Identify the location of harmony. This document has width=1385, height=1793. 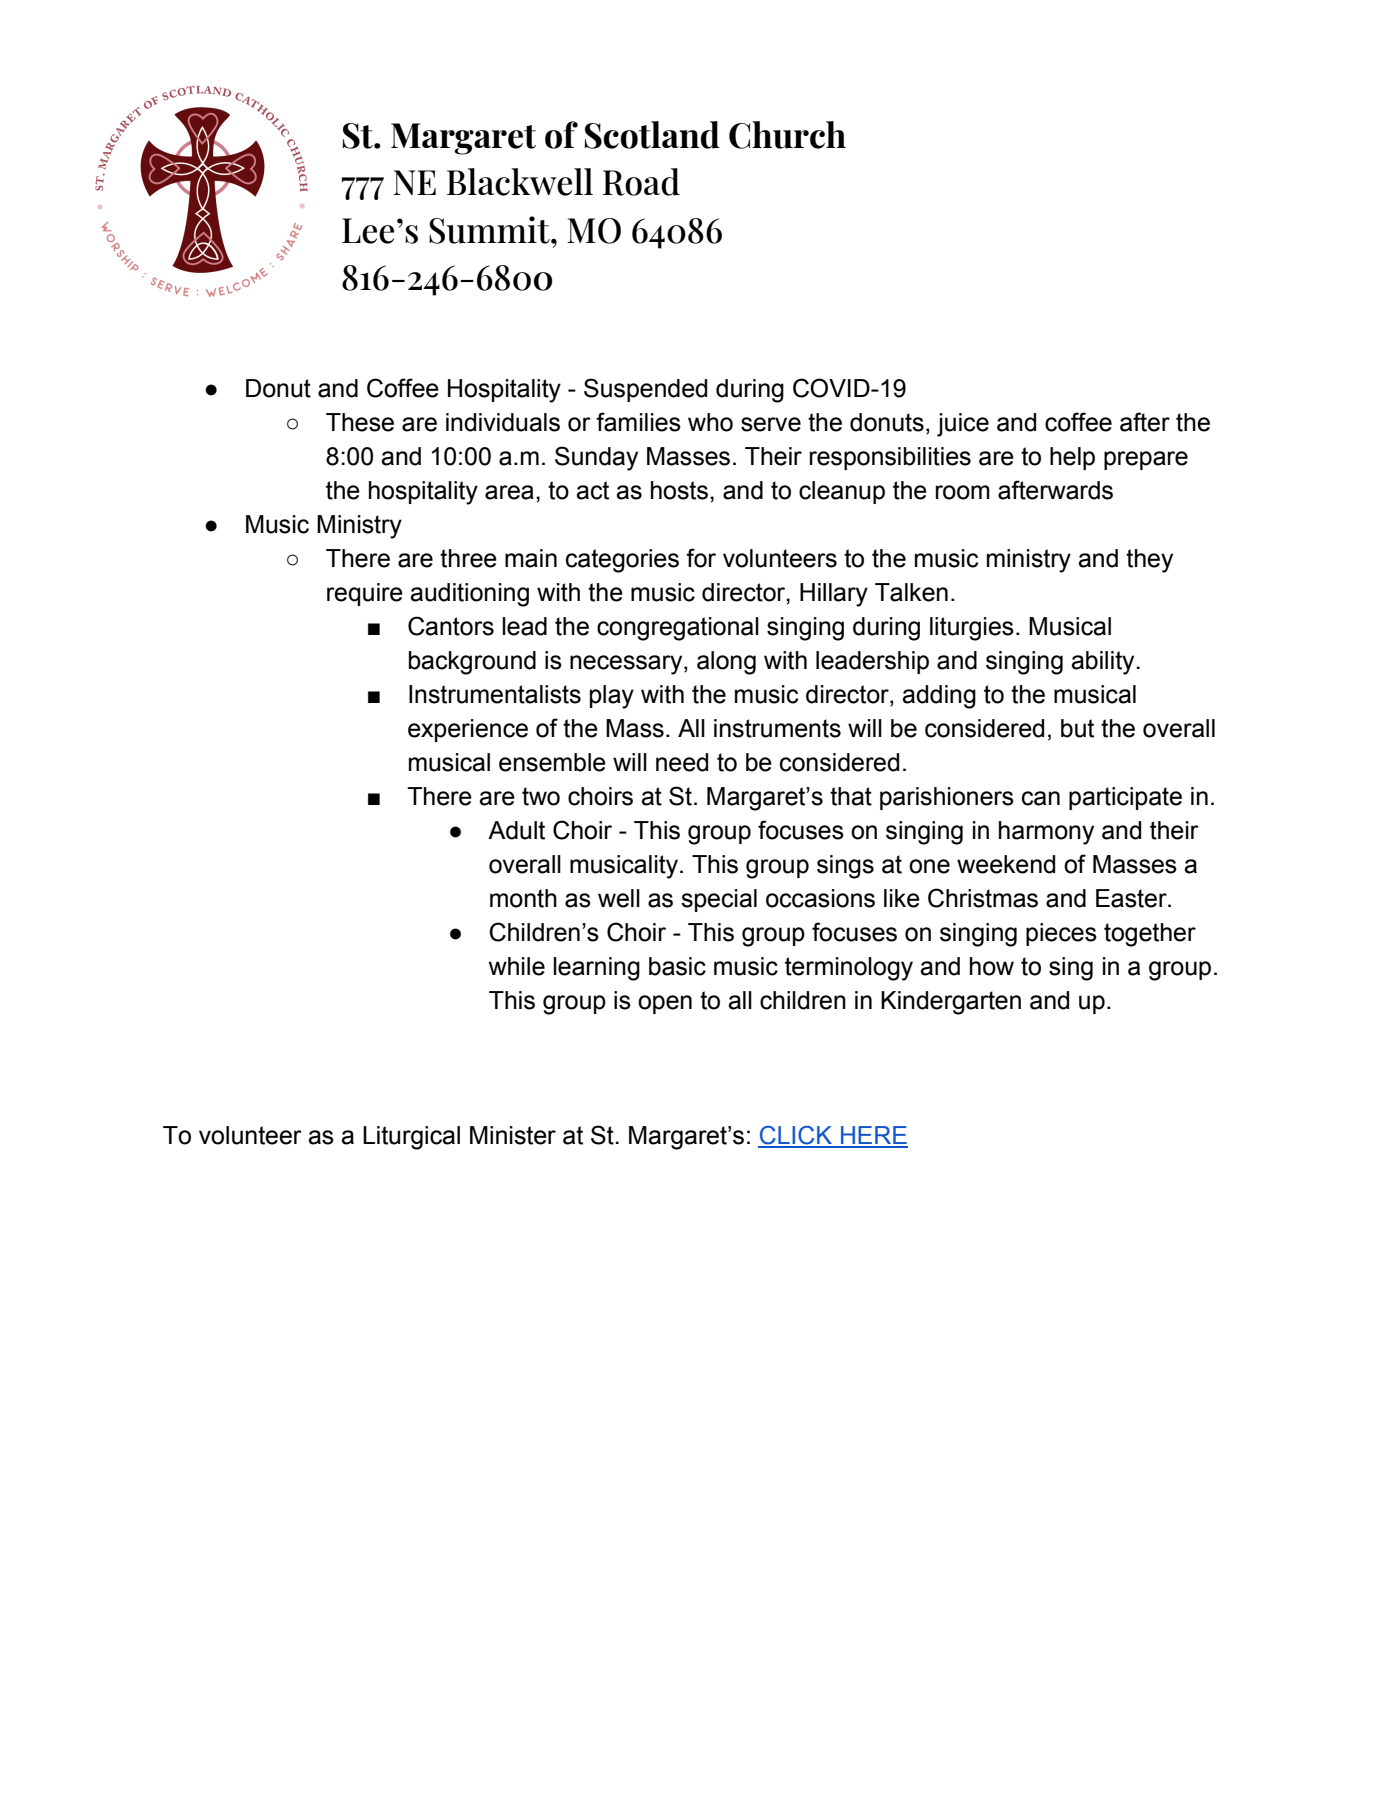
(1046, 833).
